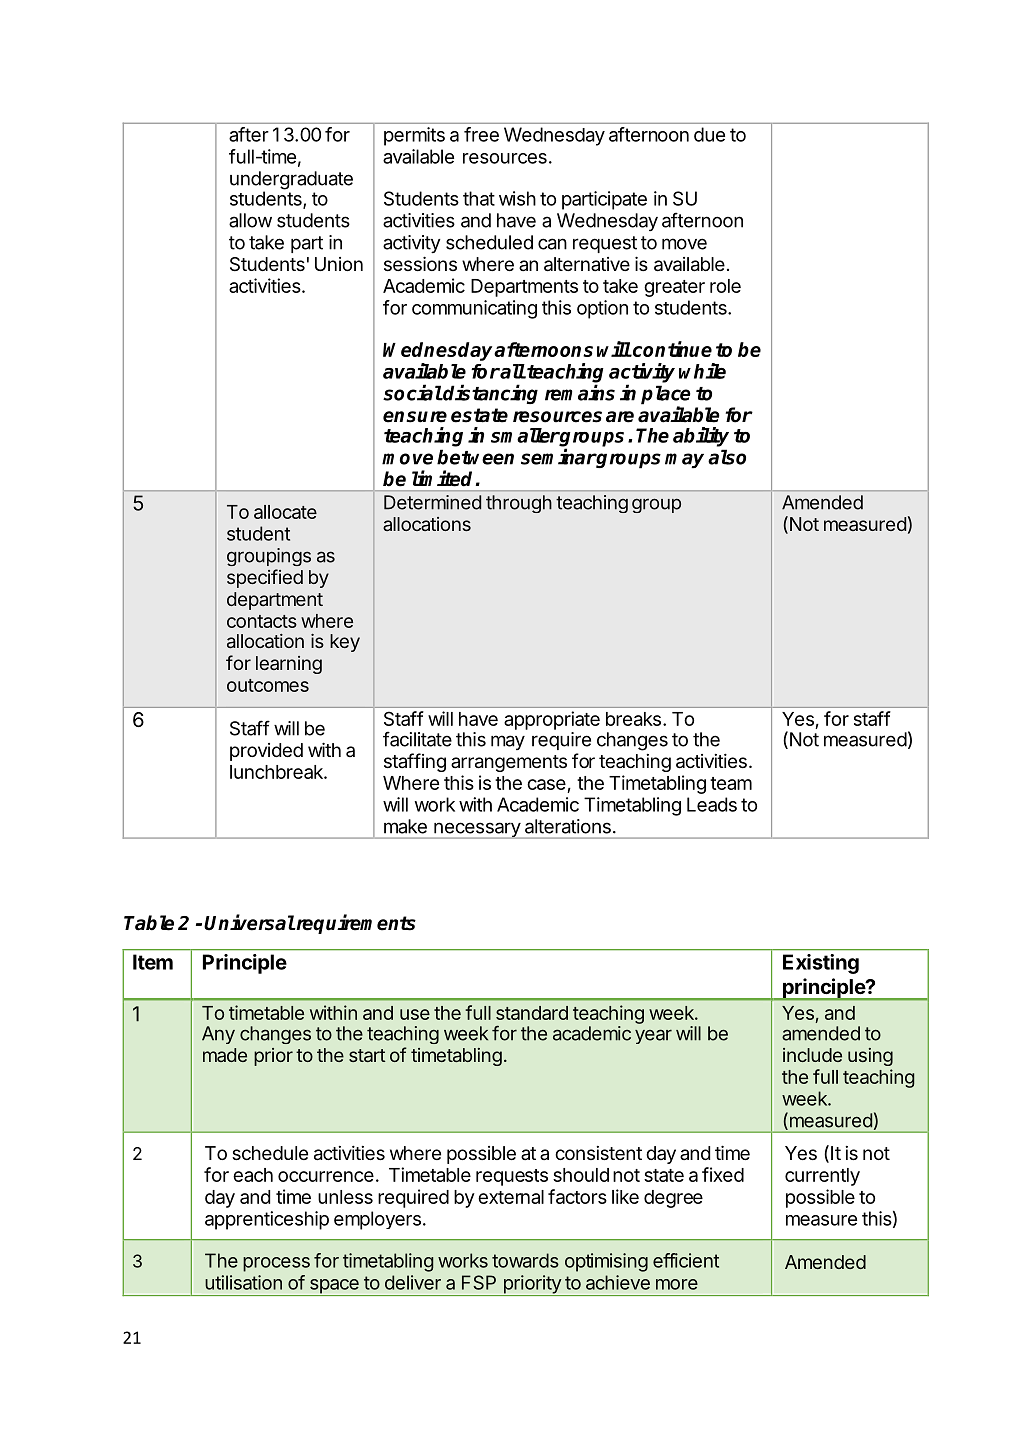 The height and width of the screenshot is (1431, 1012). What do you see at coordinates (709, 134) in the screenshot?
I see `due` at bounding box center [709, 134].
